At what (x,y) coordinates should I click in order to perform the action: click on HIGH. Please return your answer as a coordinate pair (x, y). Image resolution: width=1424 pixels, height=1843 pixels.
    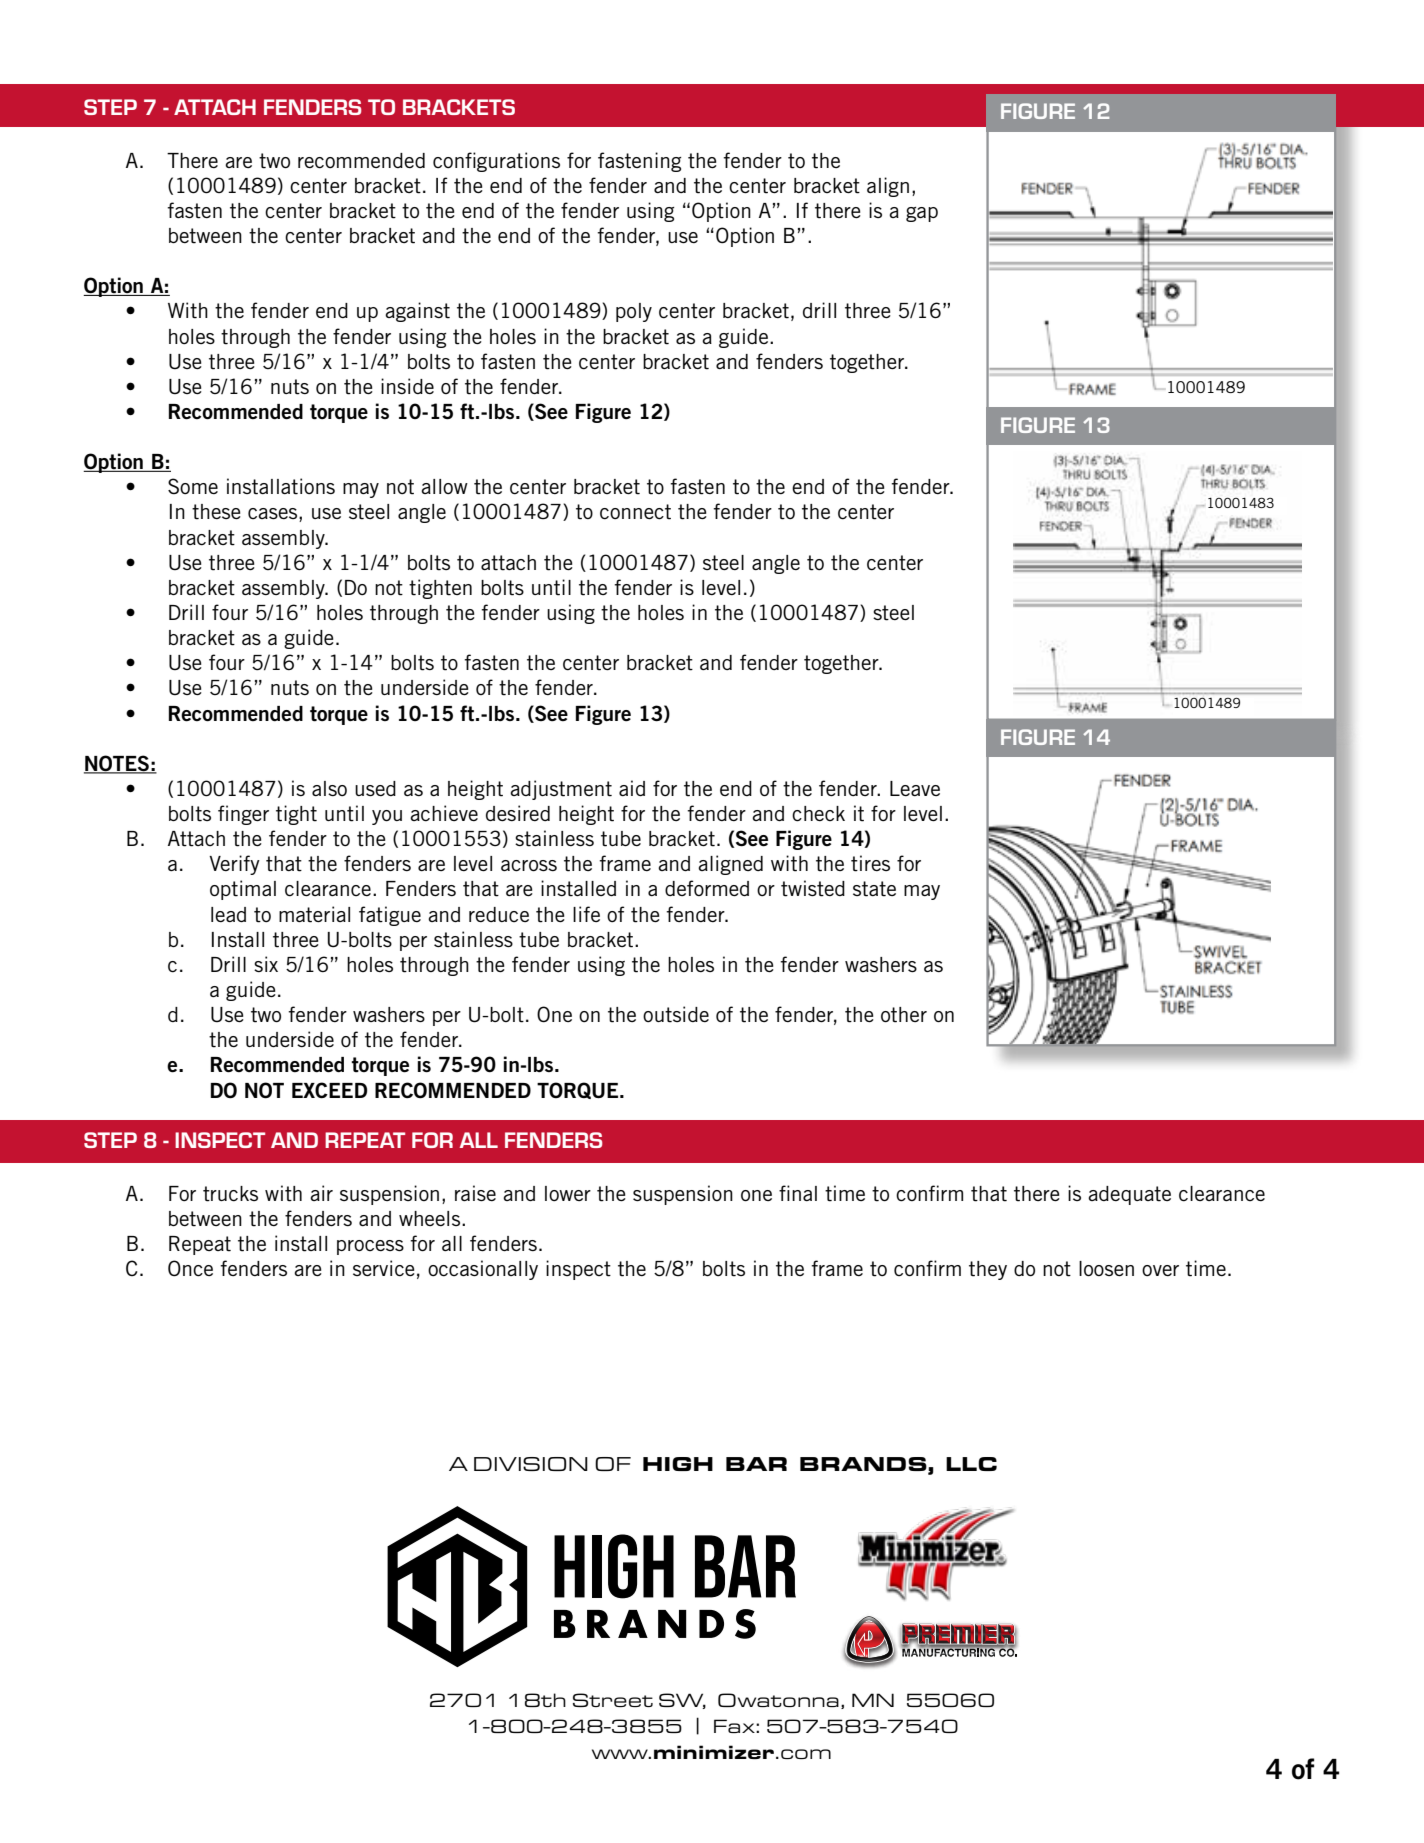
    Looking at the image, I should click on (678, 1464).
